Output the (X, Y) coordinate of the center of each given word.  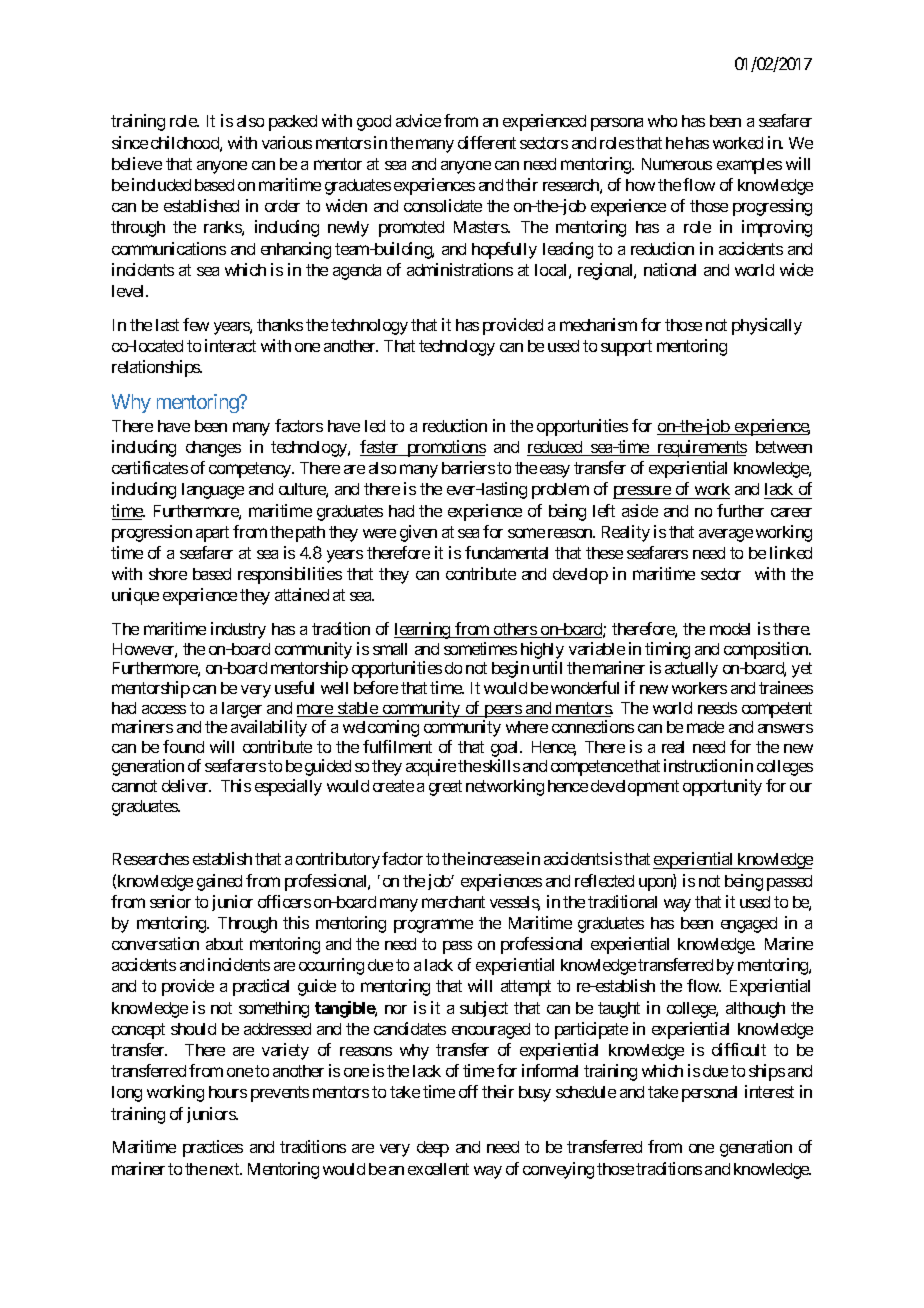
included (161, 184)
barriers (468, 467)
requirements (701, 448)
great (445, 788)
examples (749, 166)
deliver (186, 785)
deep (433, 1149)
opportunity (722, 787)
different (487, 142)
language (213, 491)
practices (213, 1148)
